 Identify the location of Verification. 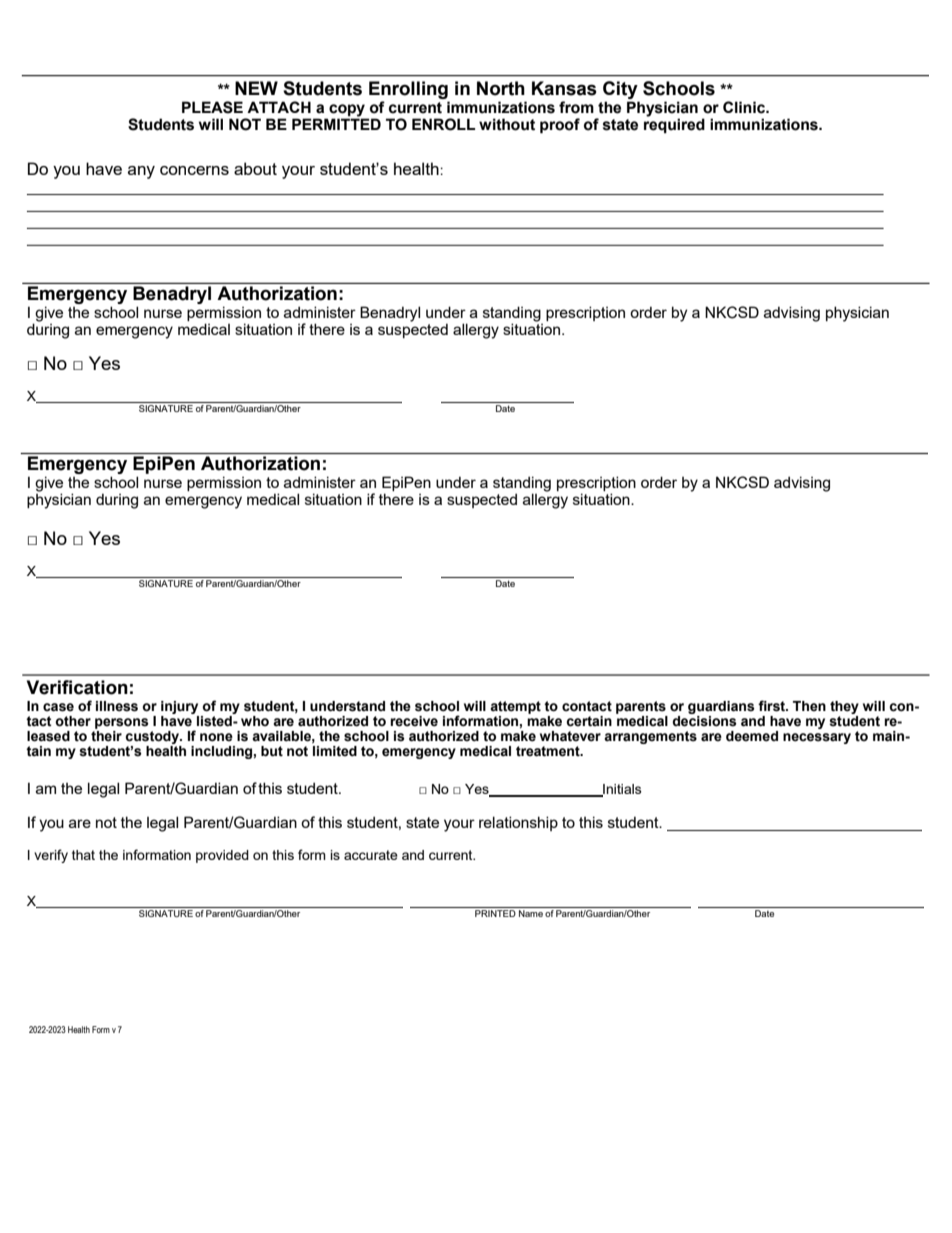
(77, 687).
